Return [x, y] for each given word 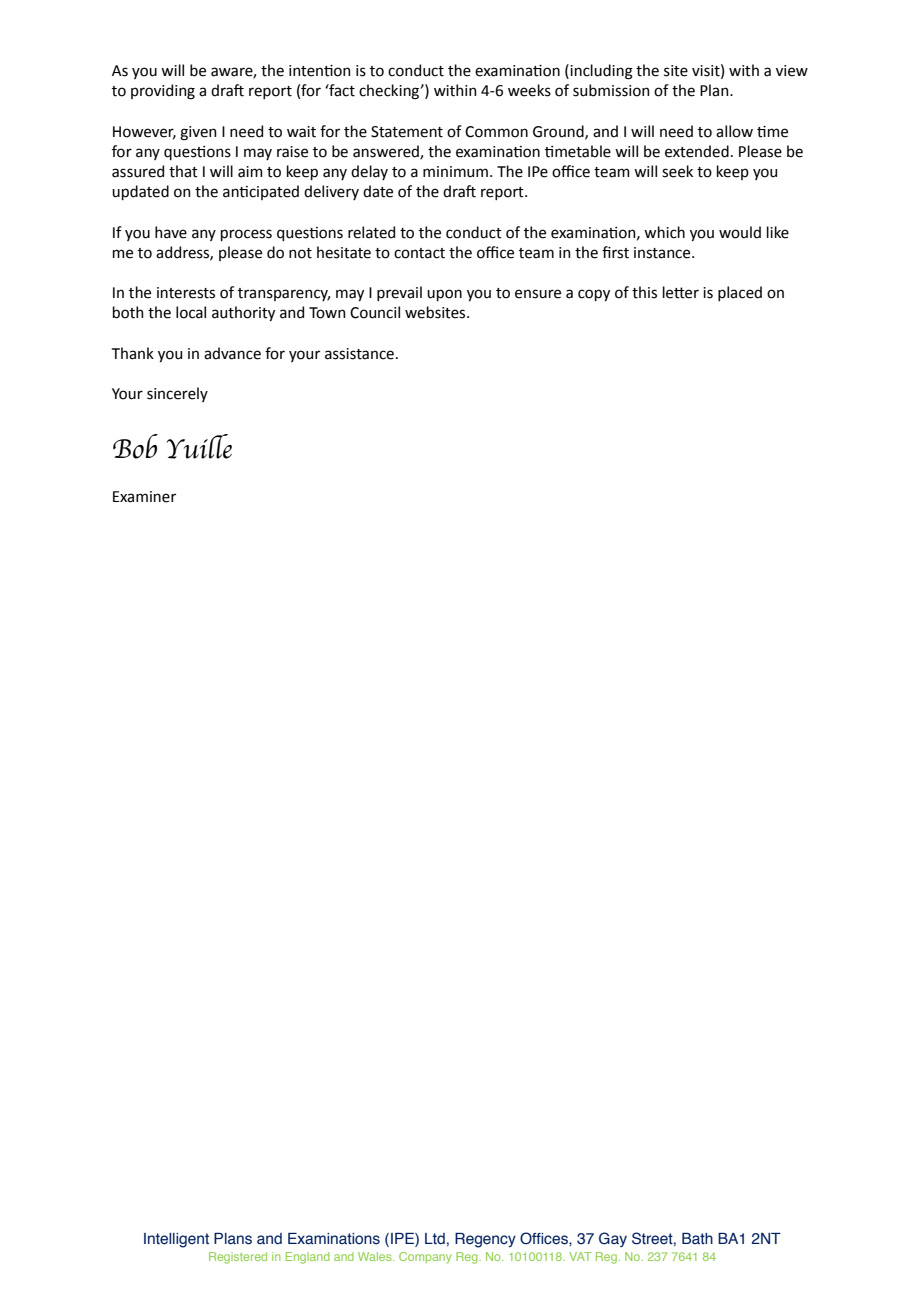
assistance [359, 354]
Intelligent [176, 1240]
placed [740, 293]
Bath [697, 1238]
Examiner [144, 497]
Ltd [435, 1239]
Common [496, 132]
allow [734, 131]
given [198, 133]
